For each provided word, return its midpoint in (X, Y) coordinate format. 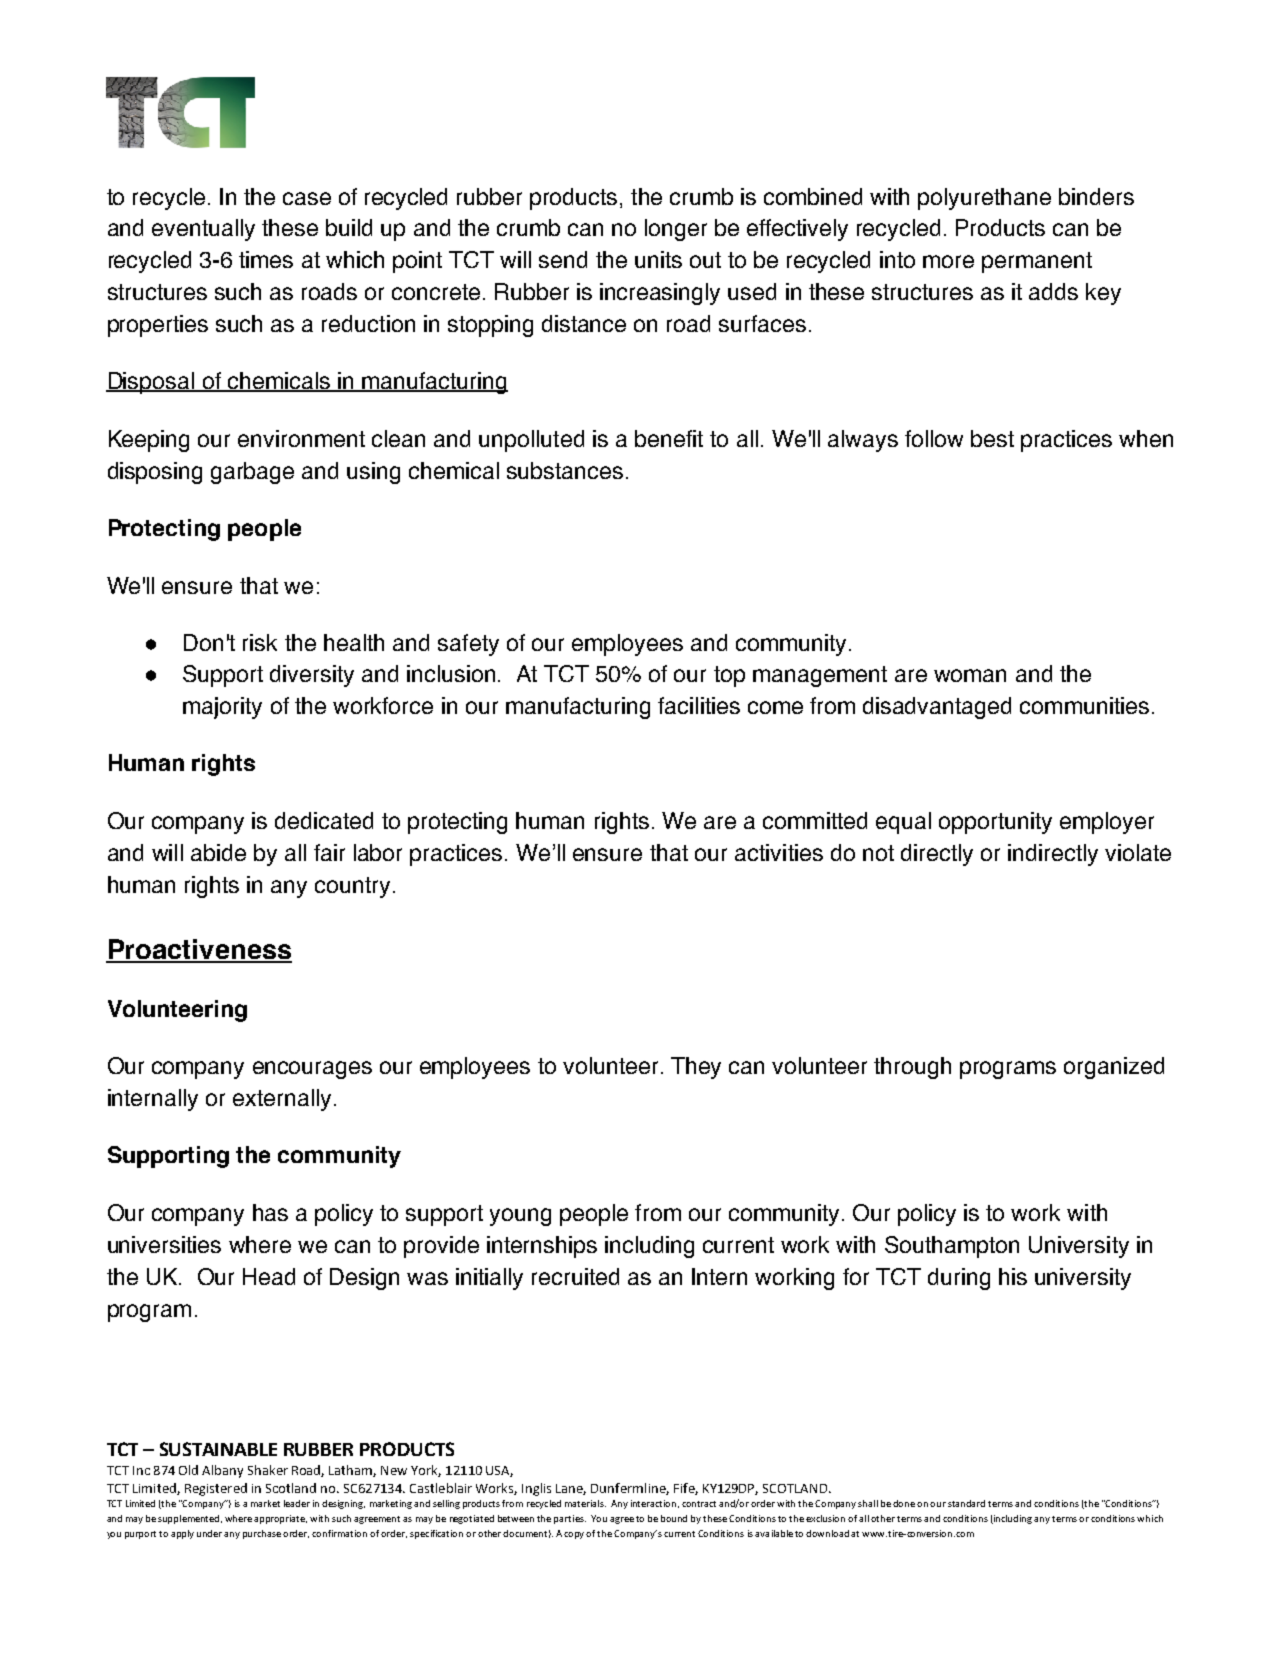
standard (966, 1503)
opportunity (995, 823)
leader (297, 1503)
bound (674, 1518)
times (266, 259)
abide (218, 852)
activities (779, 852)
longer (676, 230)
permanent (1037, 262)
